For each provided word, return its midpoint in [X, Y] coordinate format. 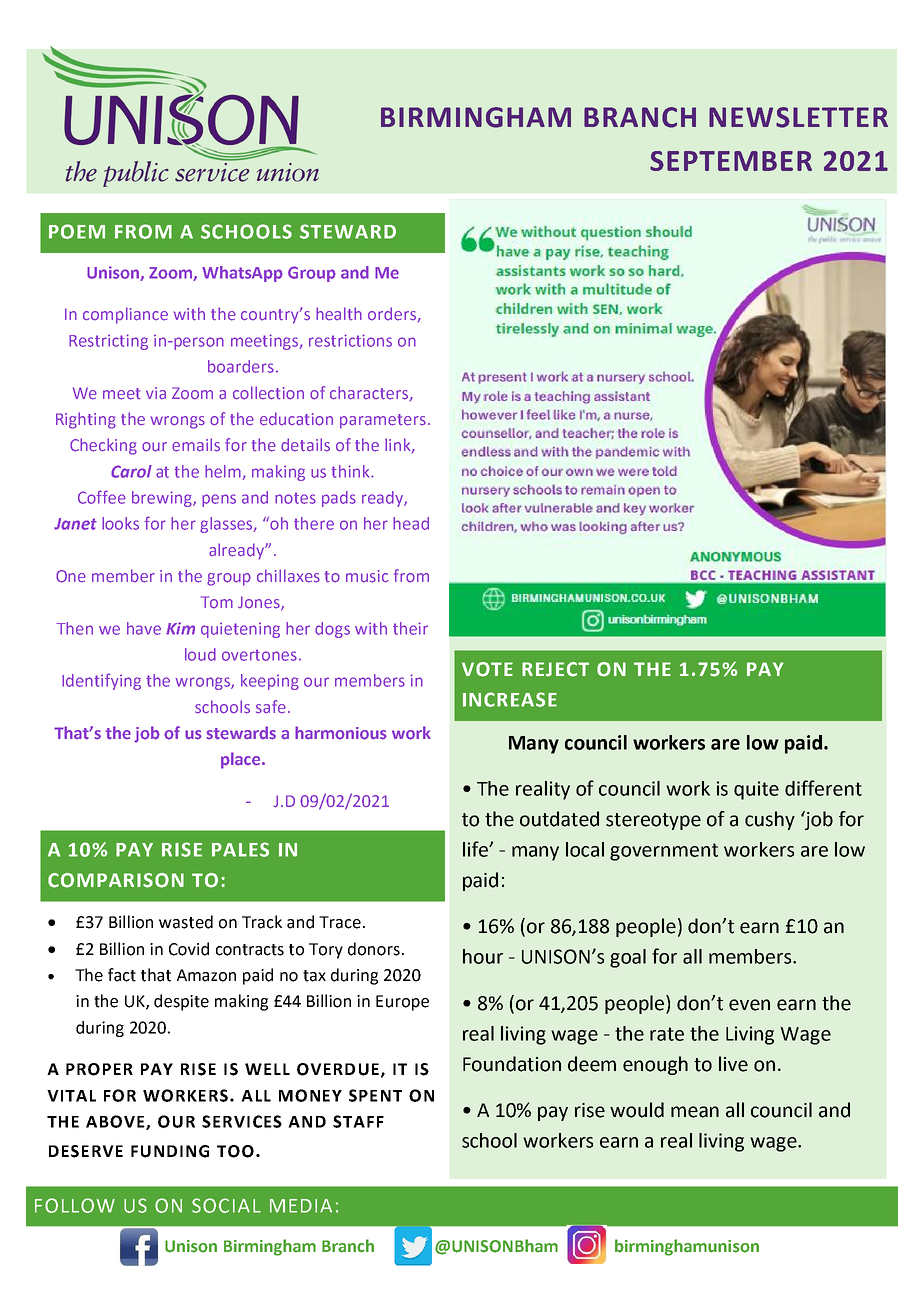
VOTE [487, 669]
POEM [77, 231]
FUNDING [170, 1151]
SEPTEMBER [731, 161]
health [339, 314]
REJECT [555, 669]
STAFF [358, 1121]
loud [200, 654]
